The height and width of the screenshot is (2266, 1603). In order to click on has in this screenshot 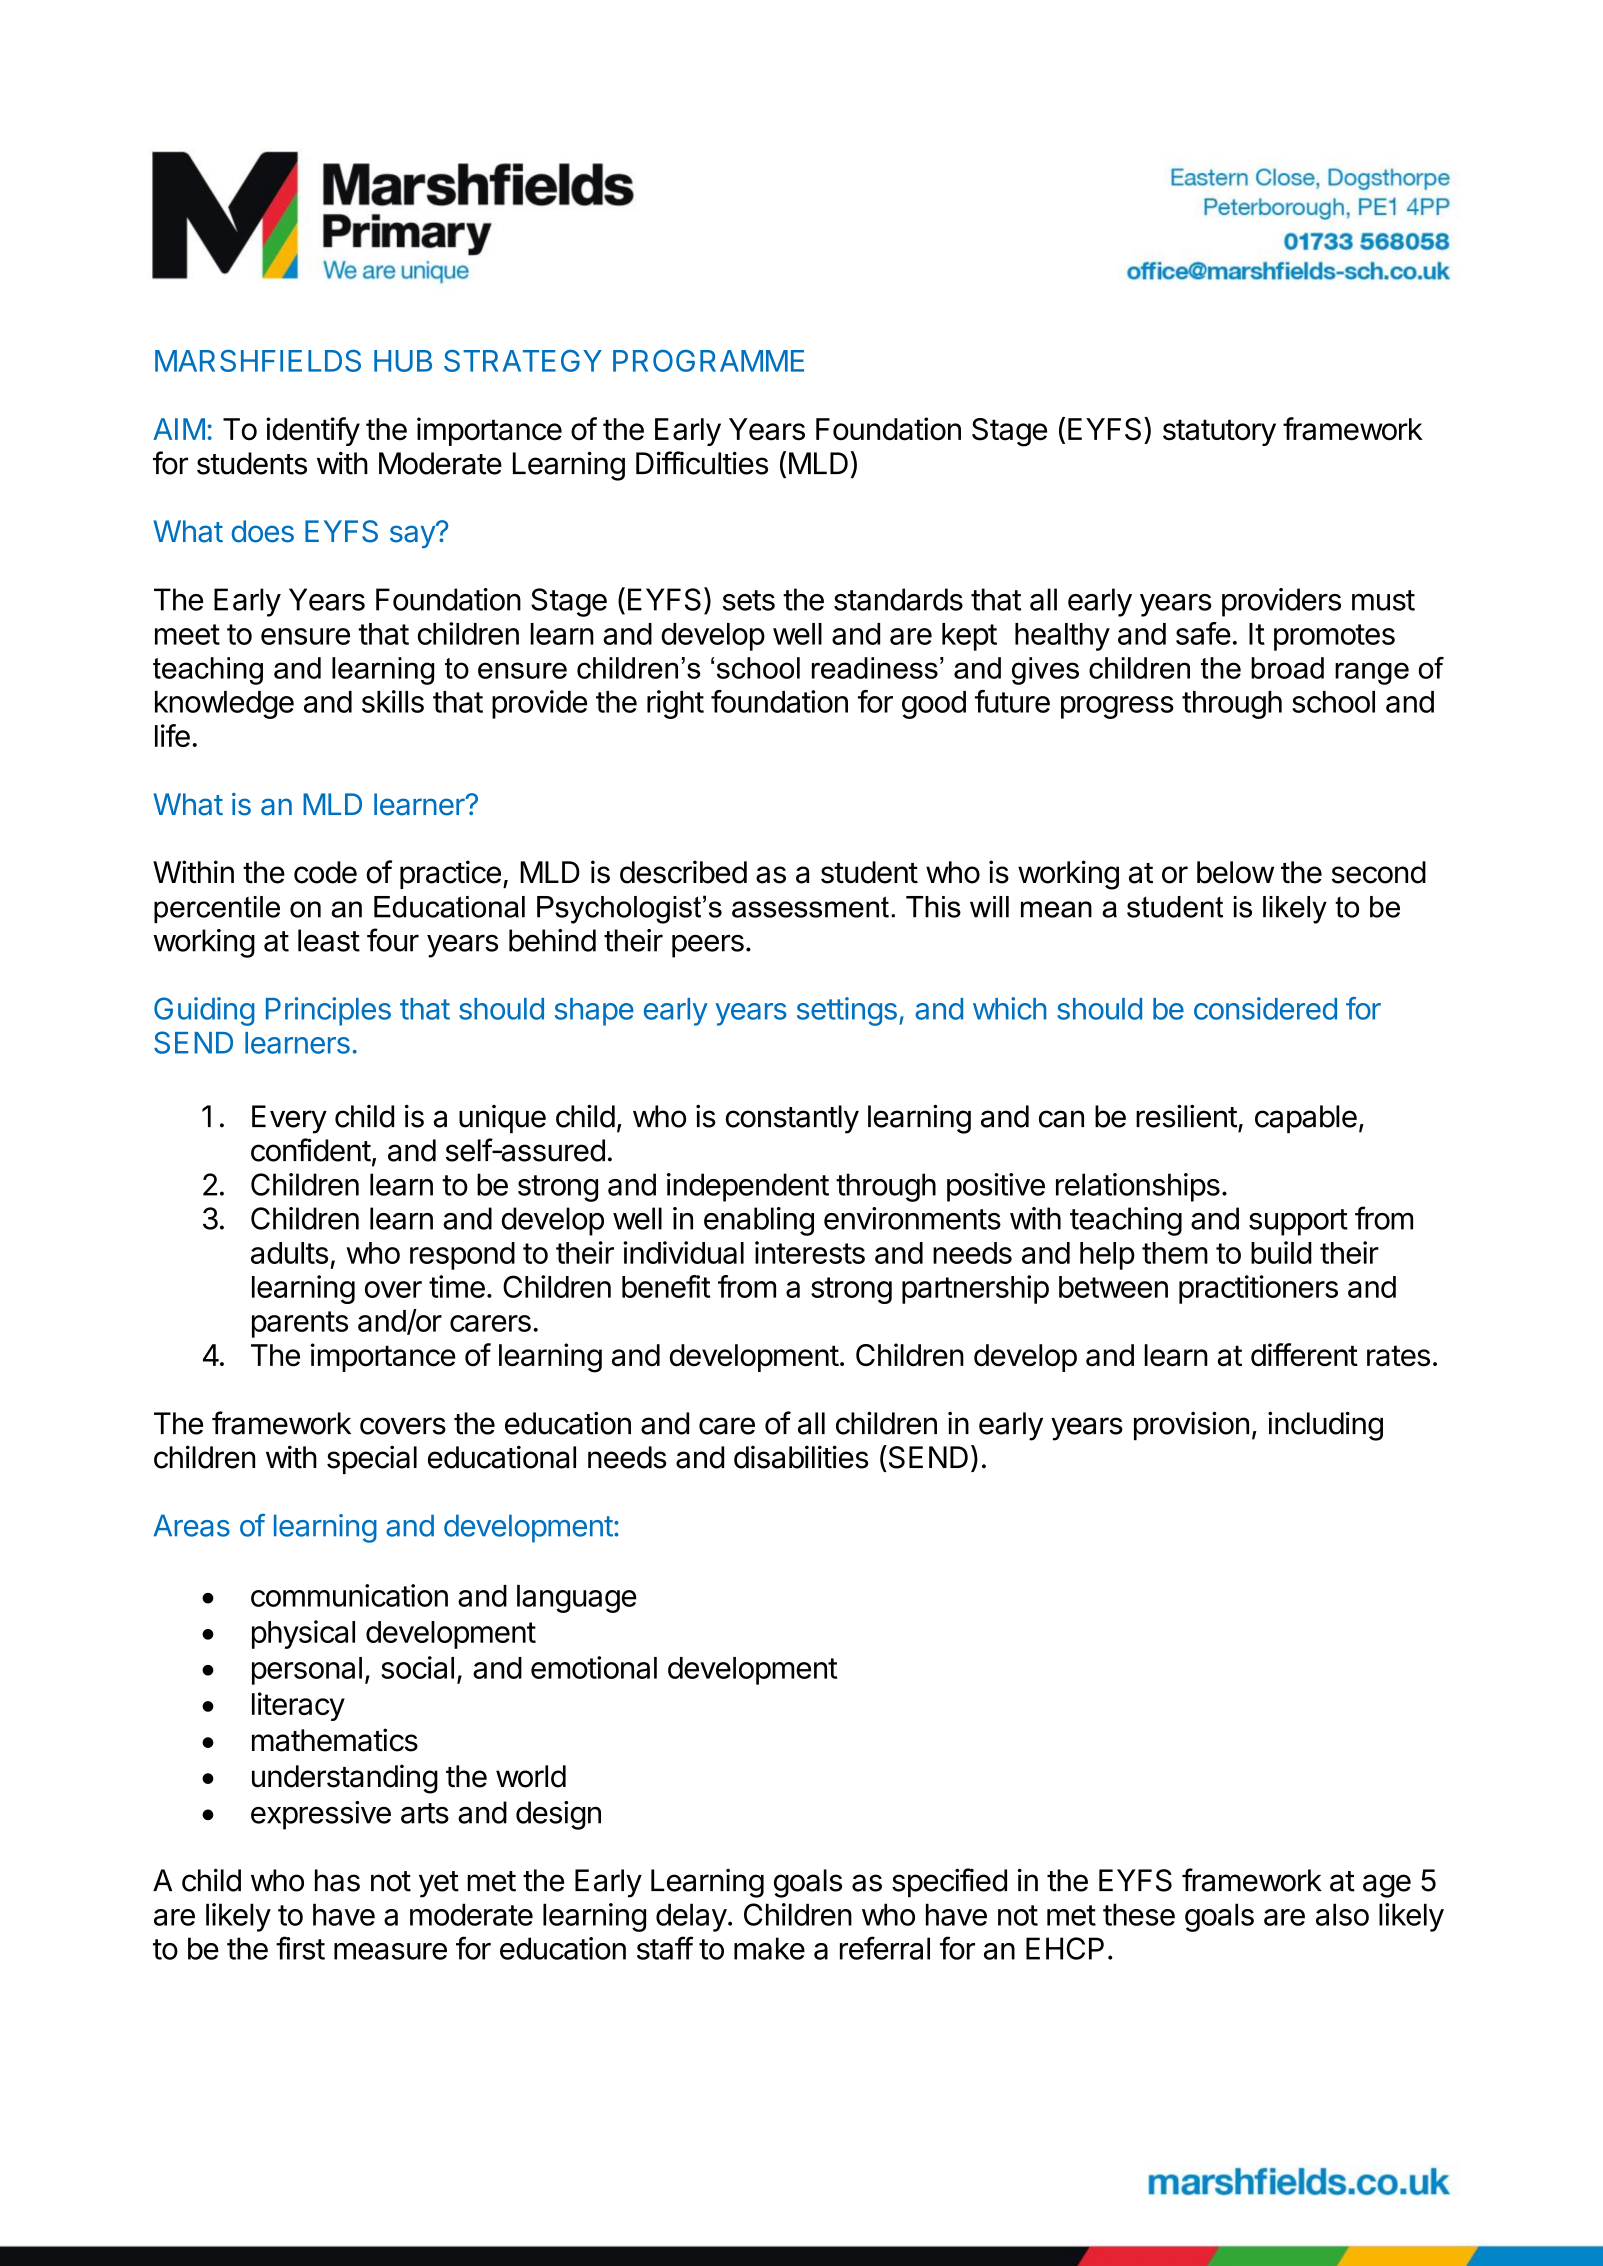, I will do `click(337, 1880)`.
